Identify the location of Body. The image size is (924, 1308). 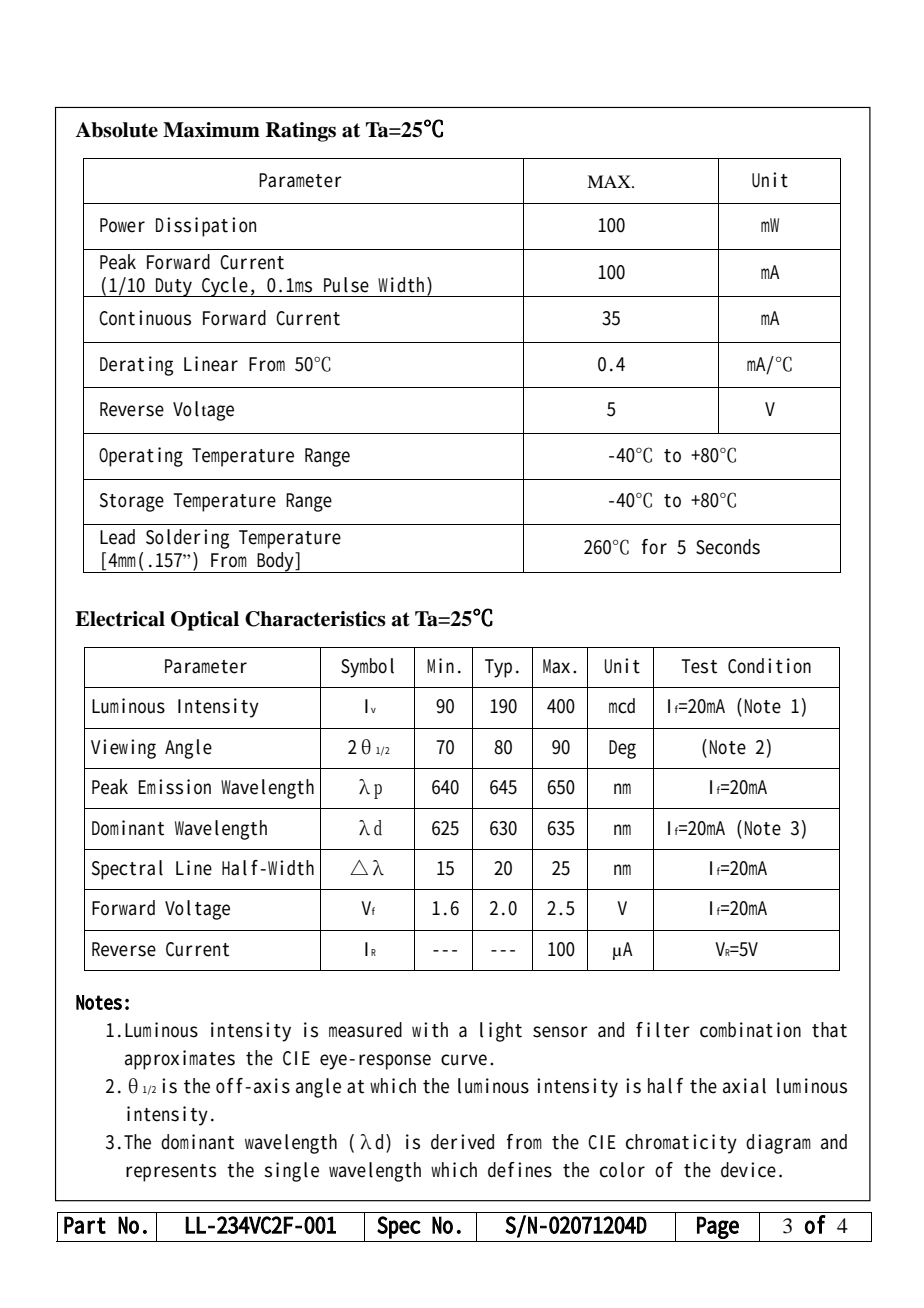
(276, 562).
